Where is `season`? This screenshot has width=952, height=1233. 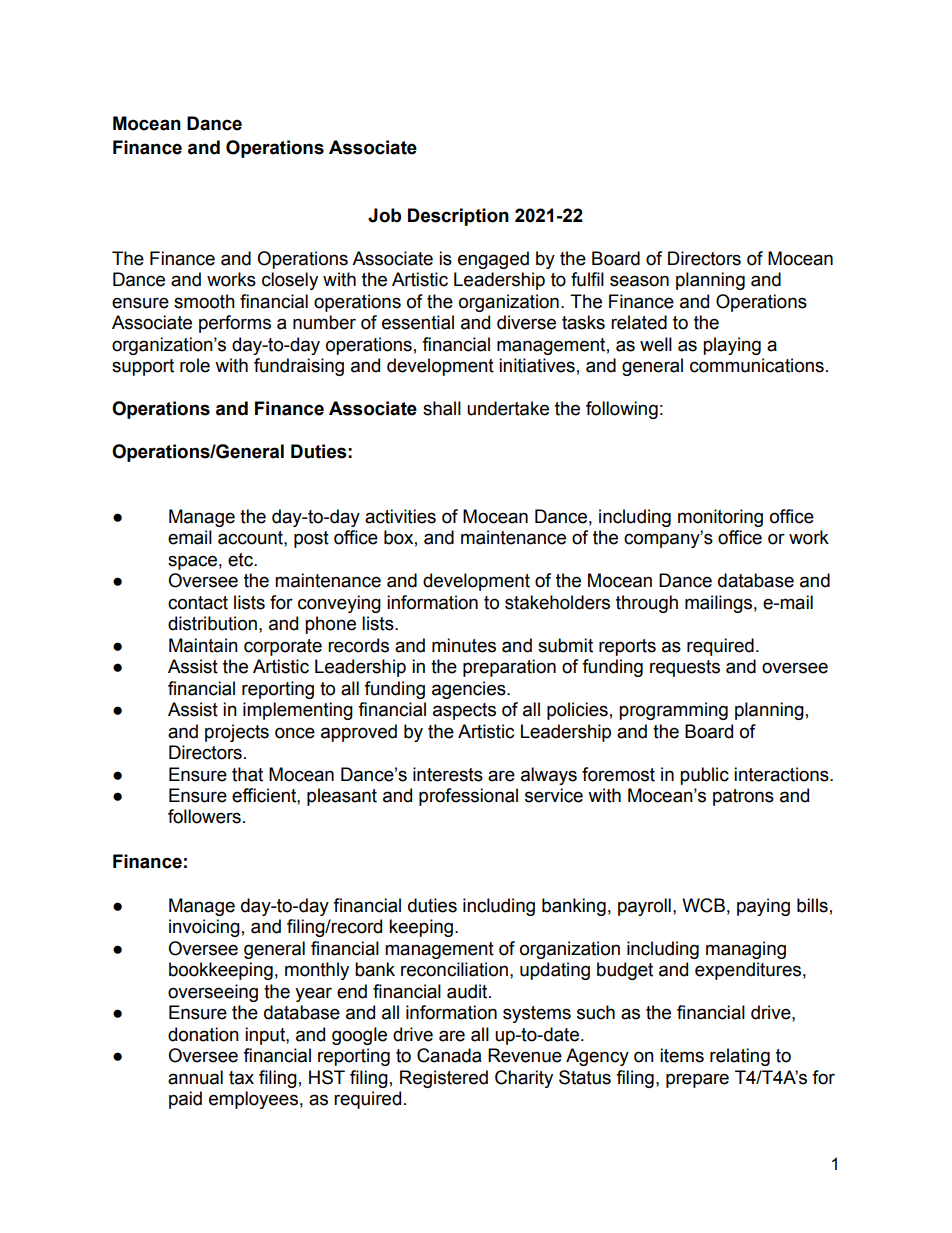 season is located at coordinates (639, 281).
